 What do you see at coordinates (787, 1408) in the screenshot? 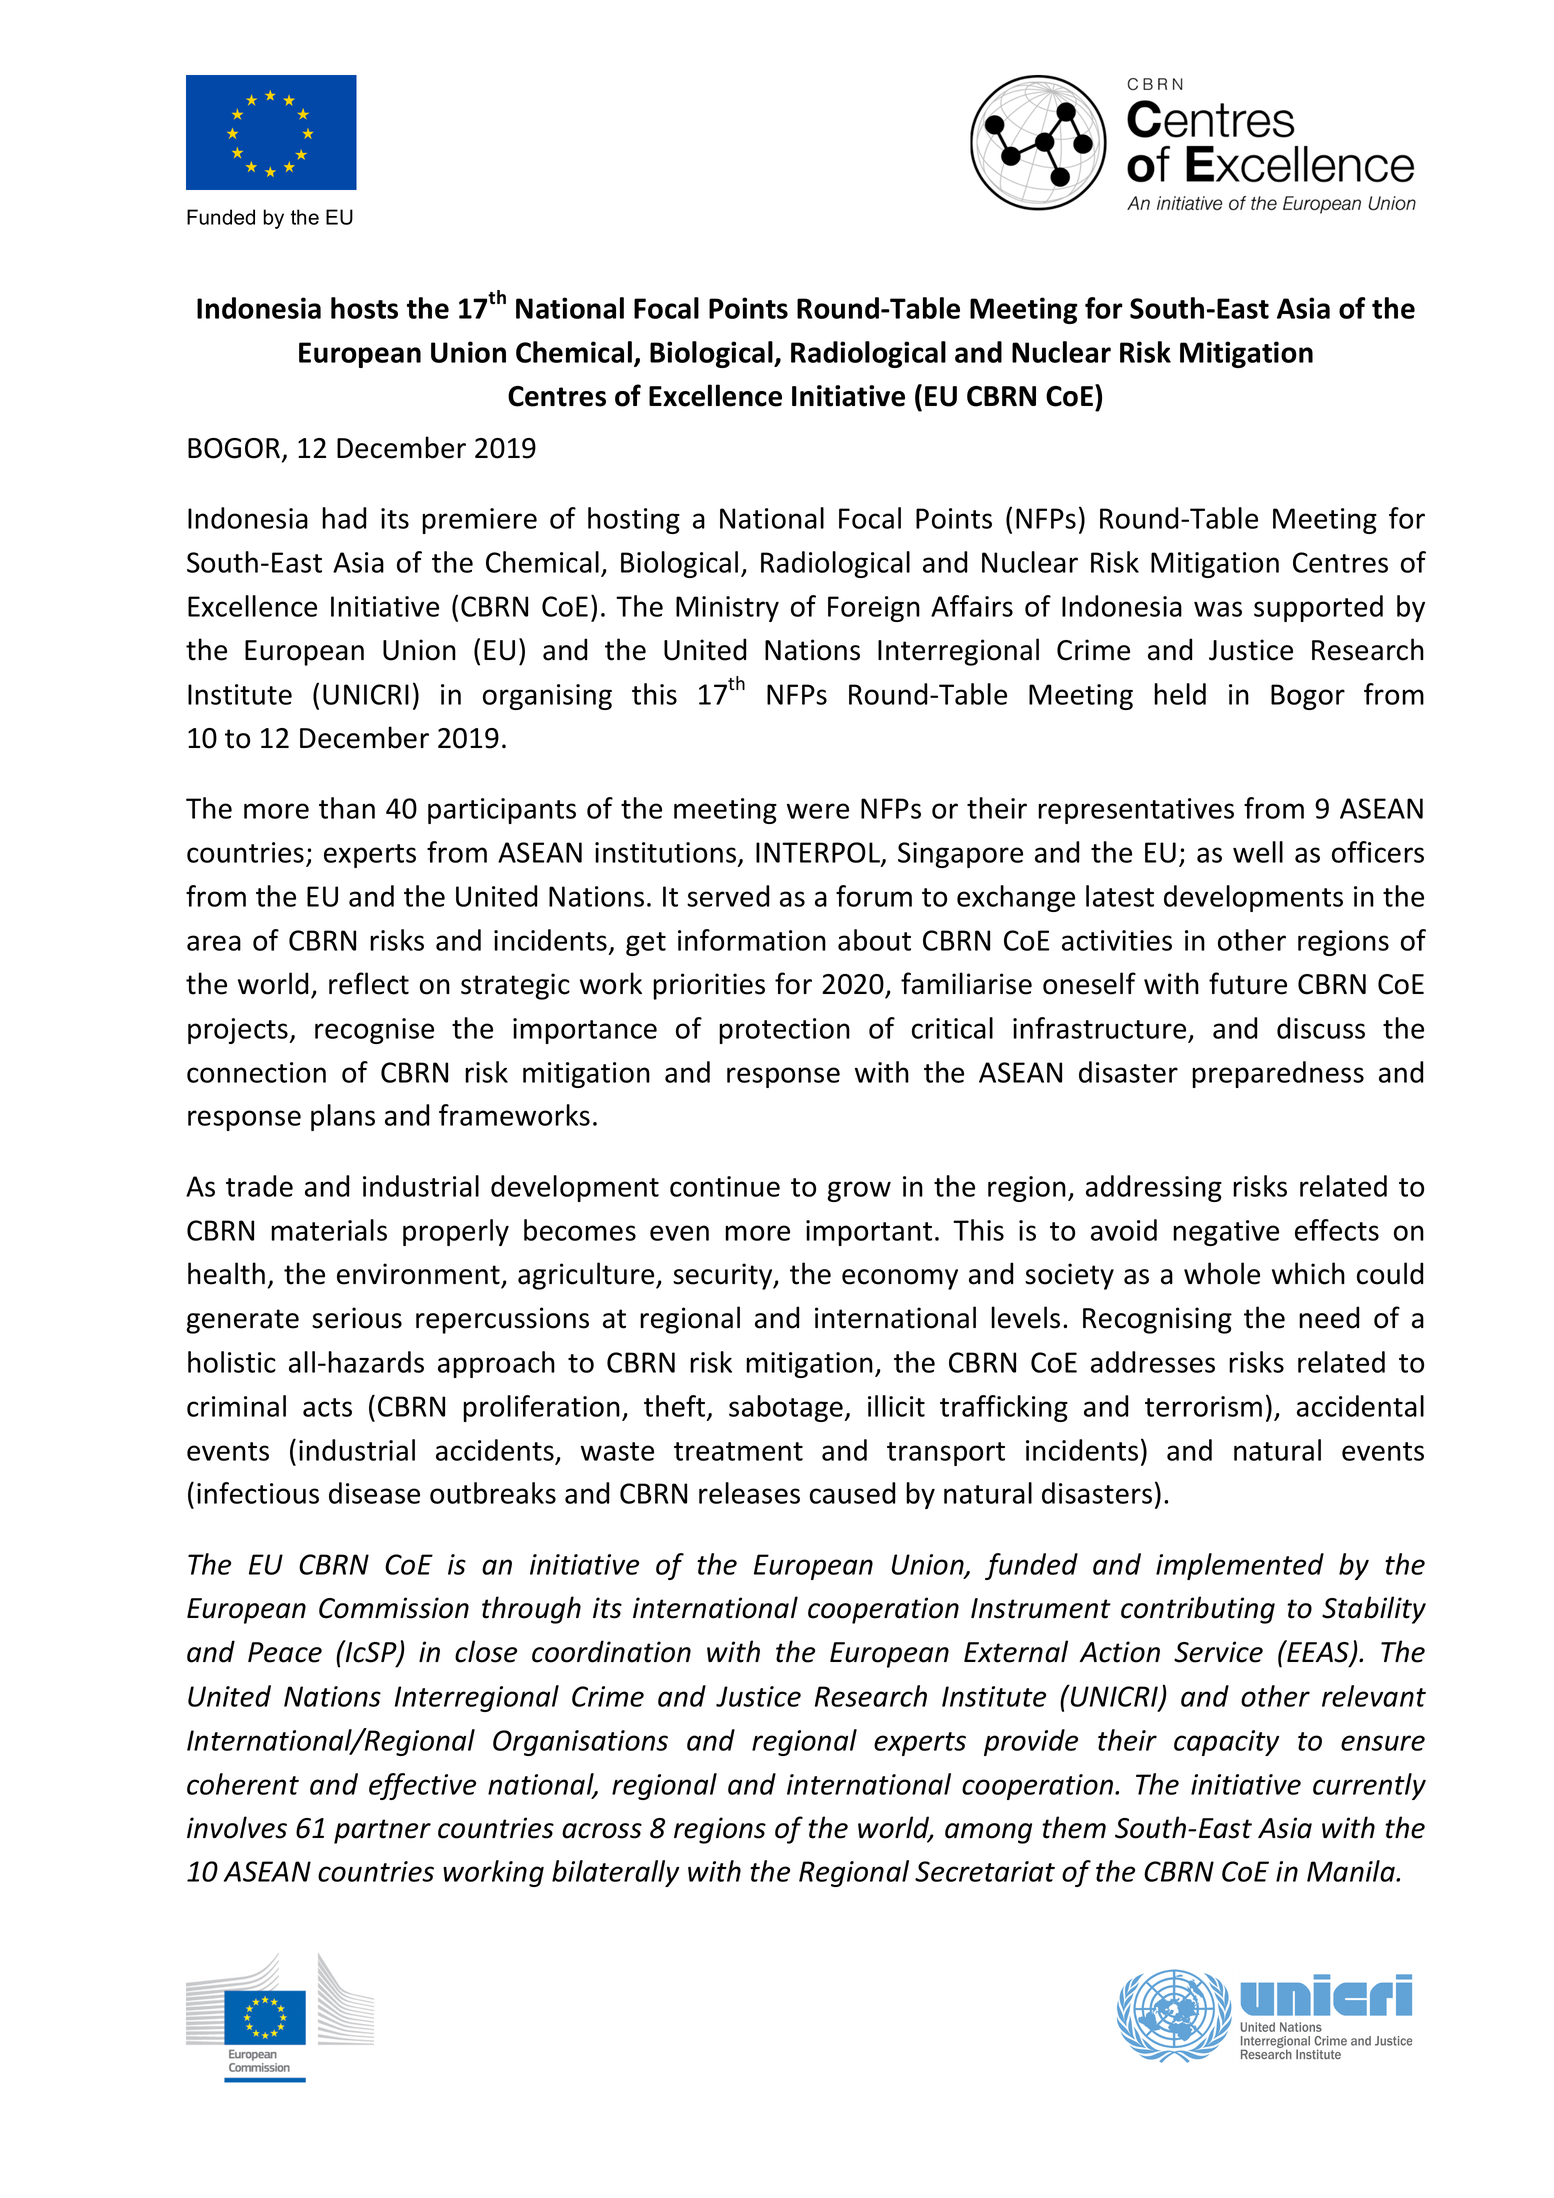
I see `sabotage` at bounding box center [787, 1408].
